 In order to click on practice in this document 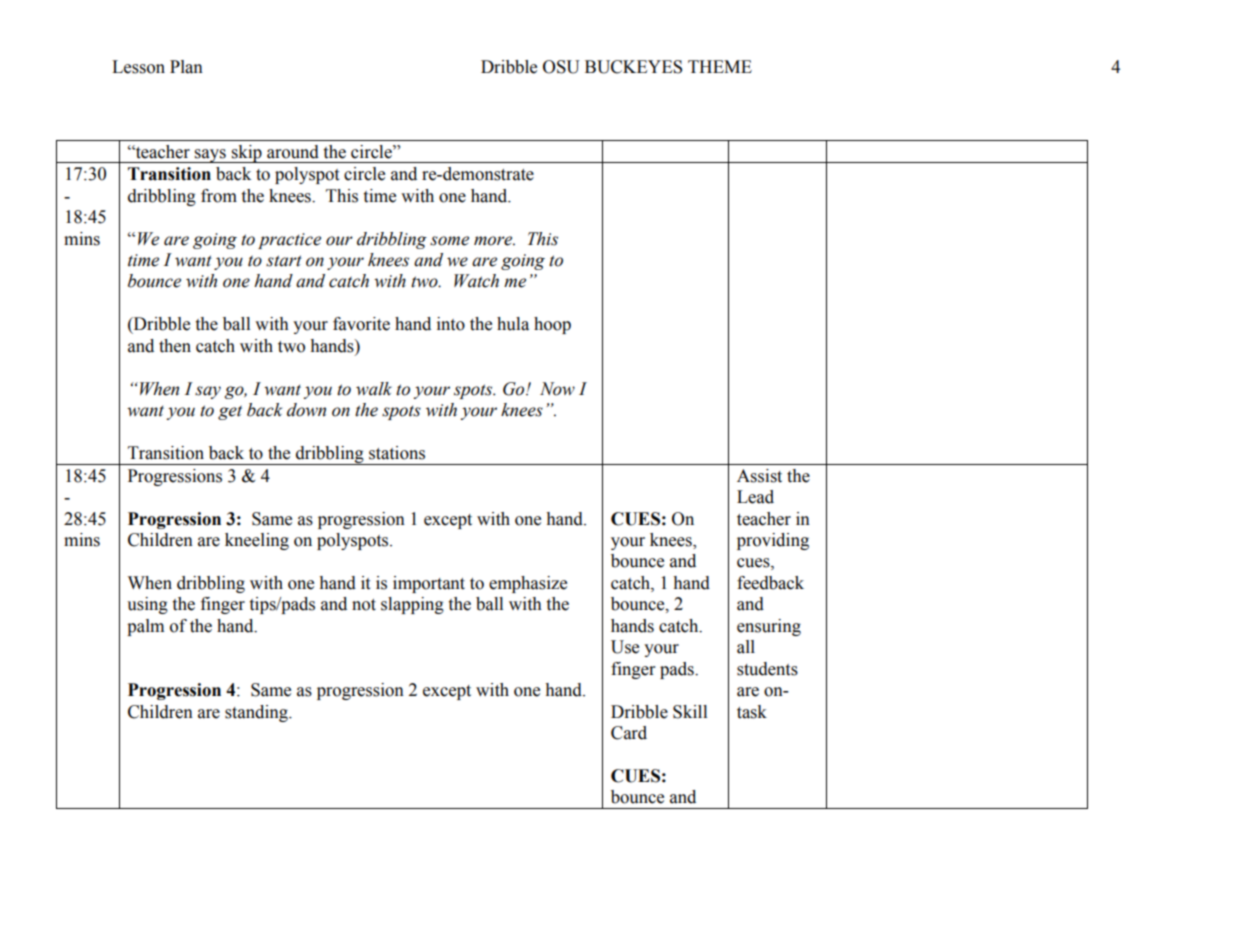, I will do `click(289, 241)`.
